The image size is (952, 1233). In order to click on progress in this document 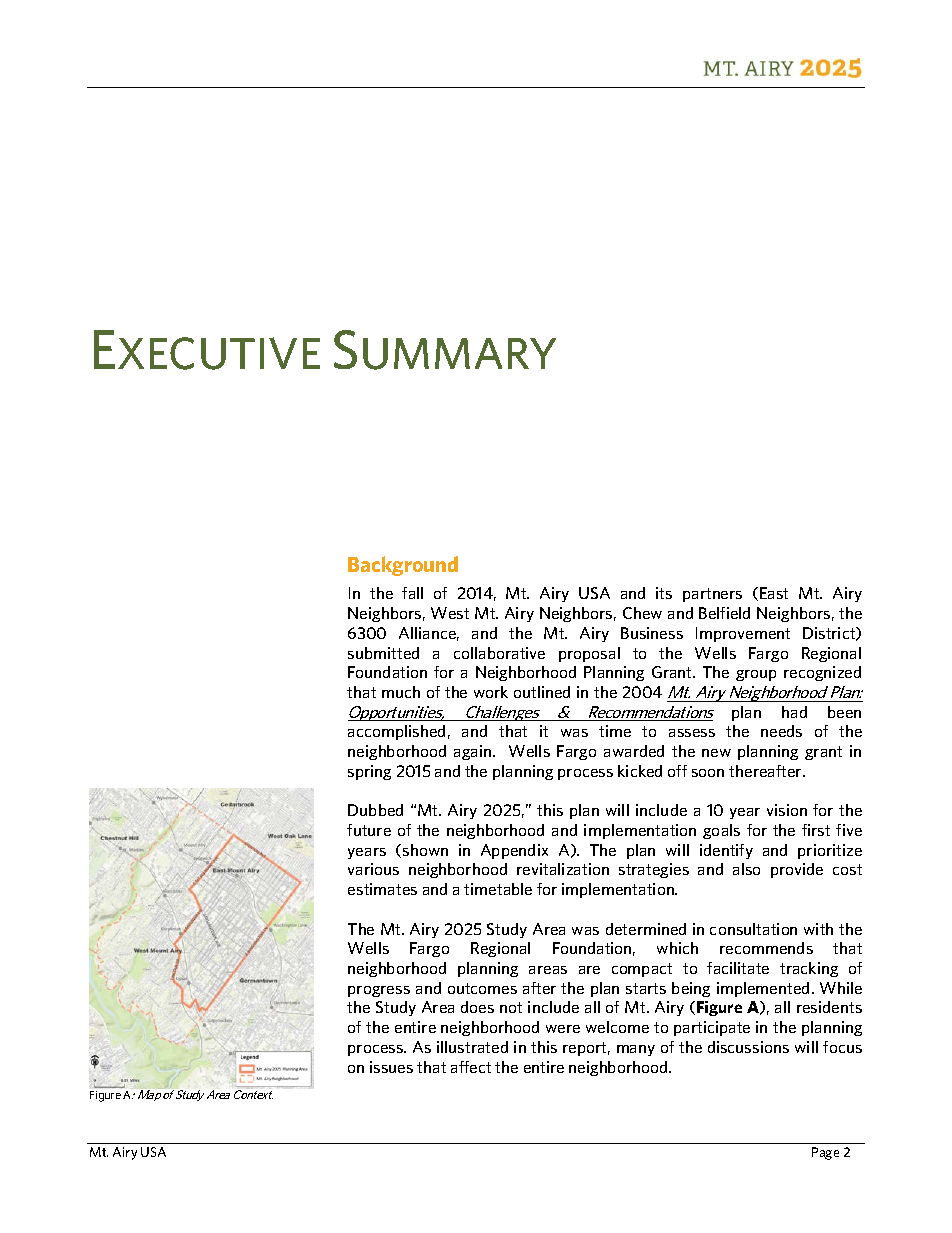, I will do `click(379, 991)`.
